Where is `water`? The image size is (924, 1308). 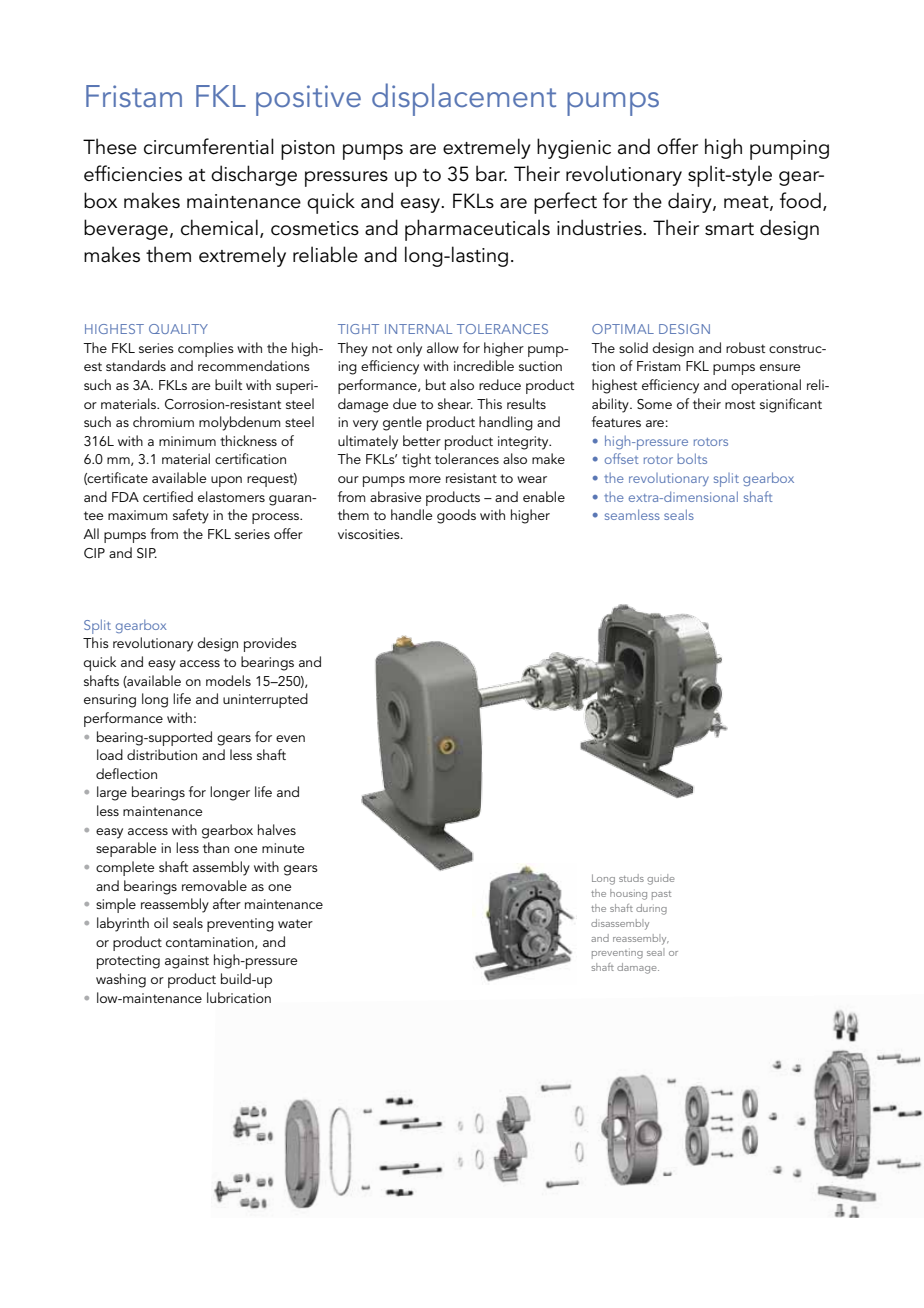
water is located at coordinates (295, 923).
